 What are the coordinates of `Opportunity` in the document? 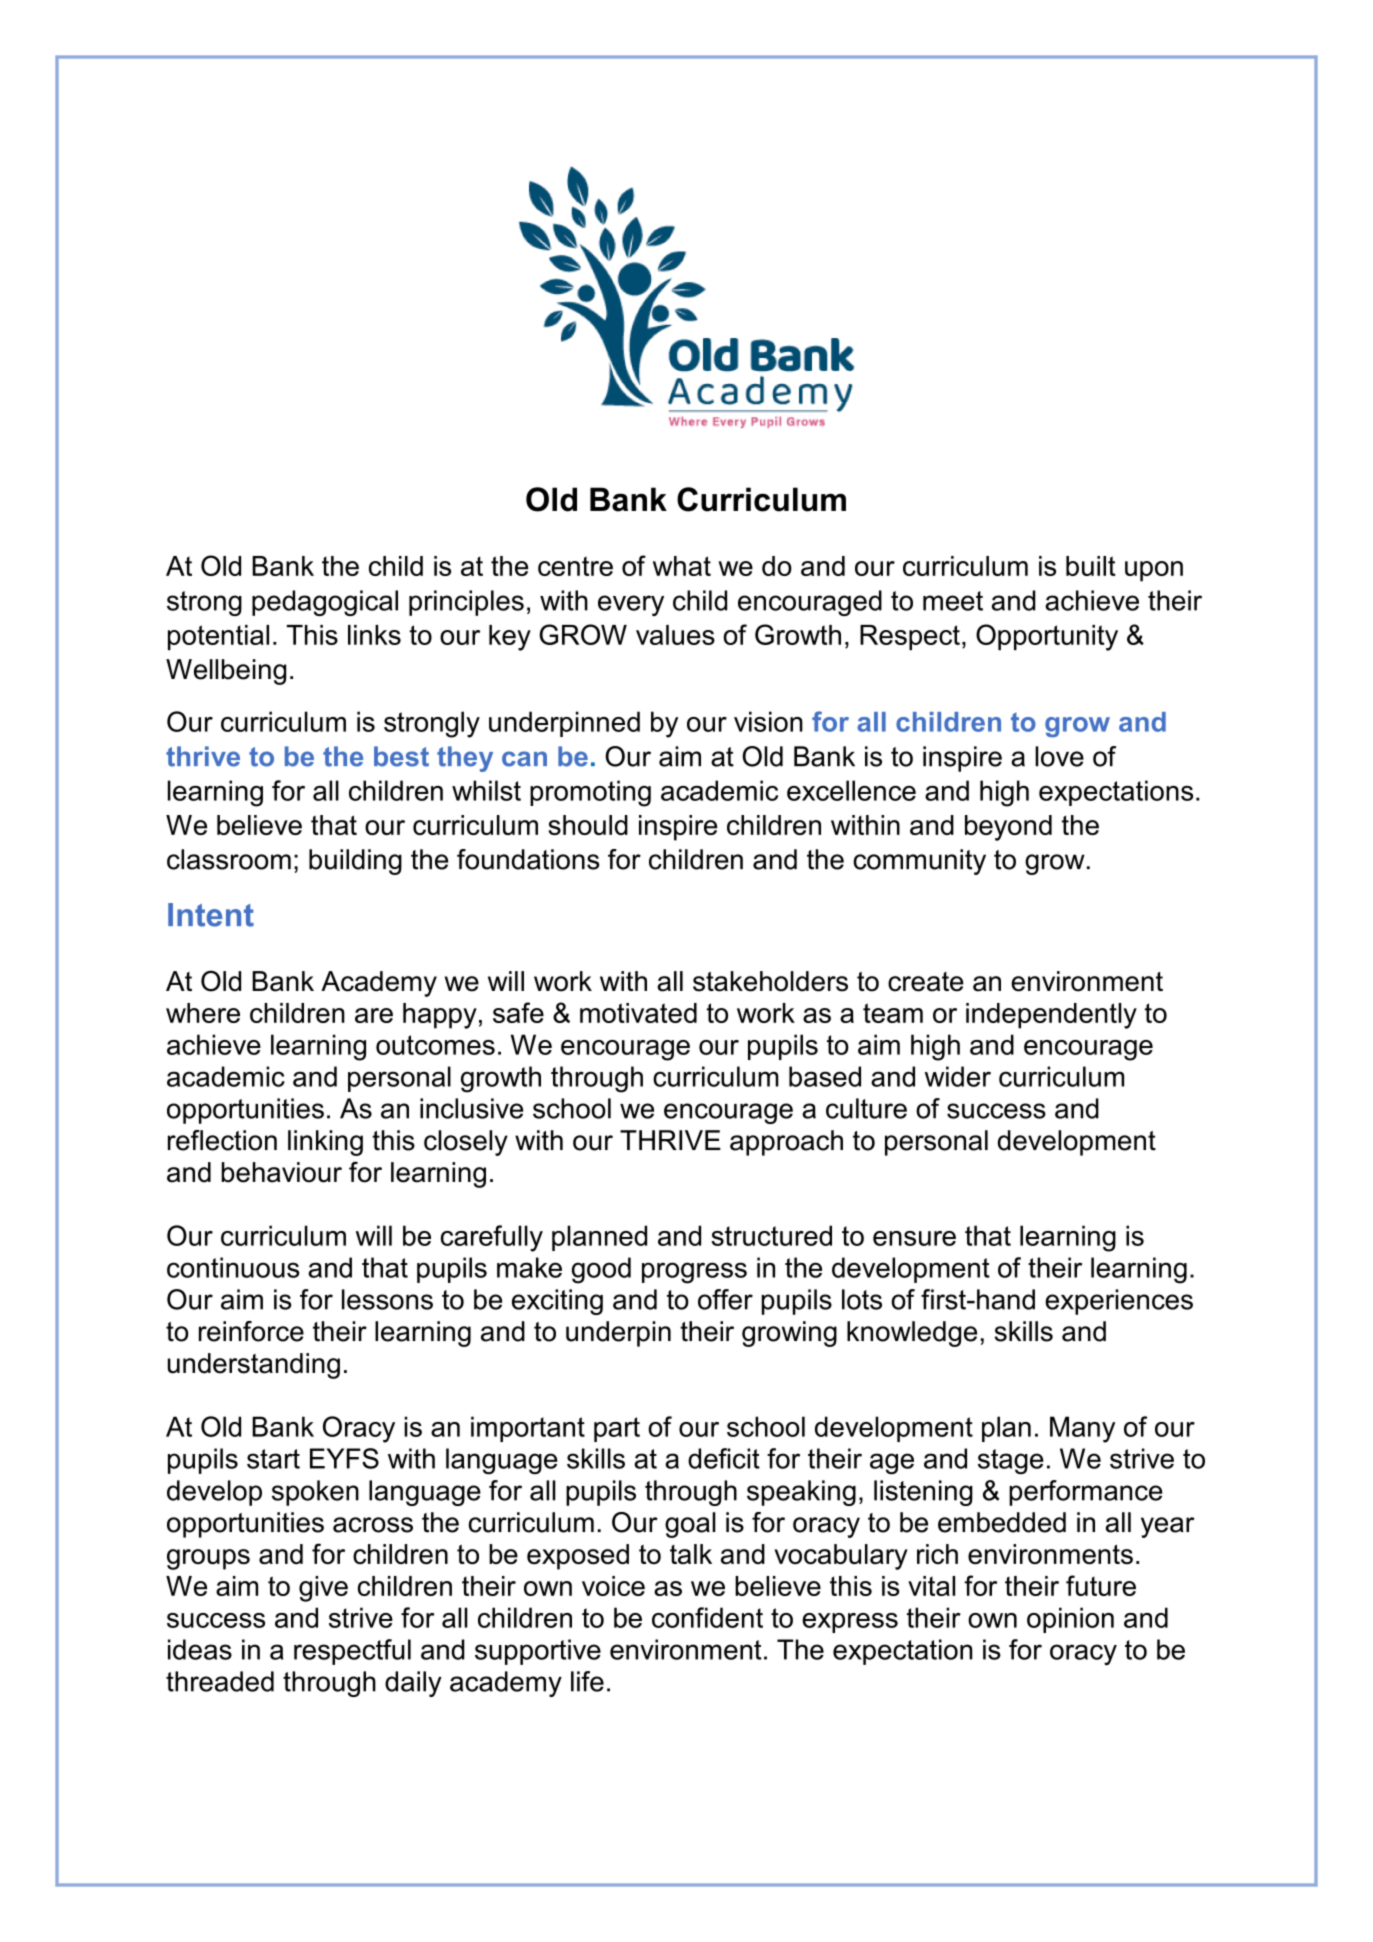 It's located at (1047, 637).
